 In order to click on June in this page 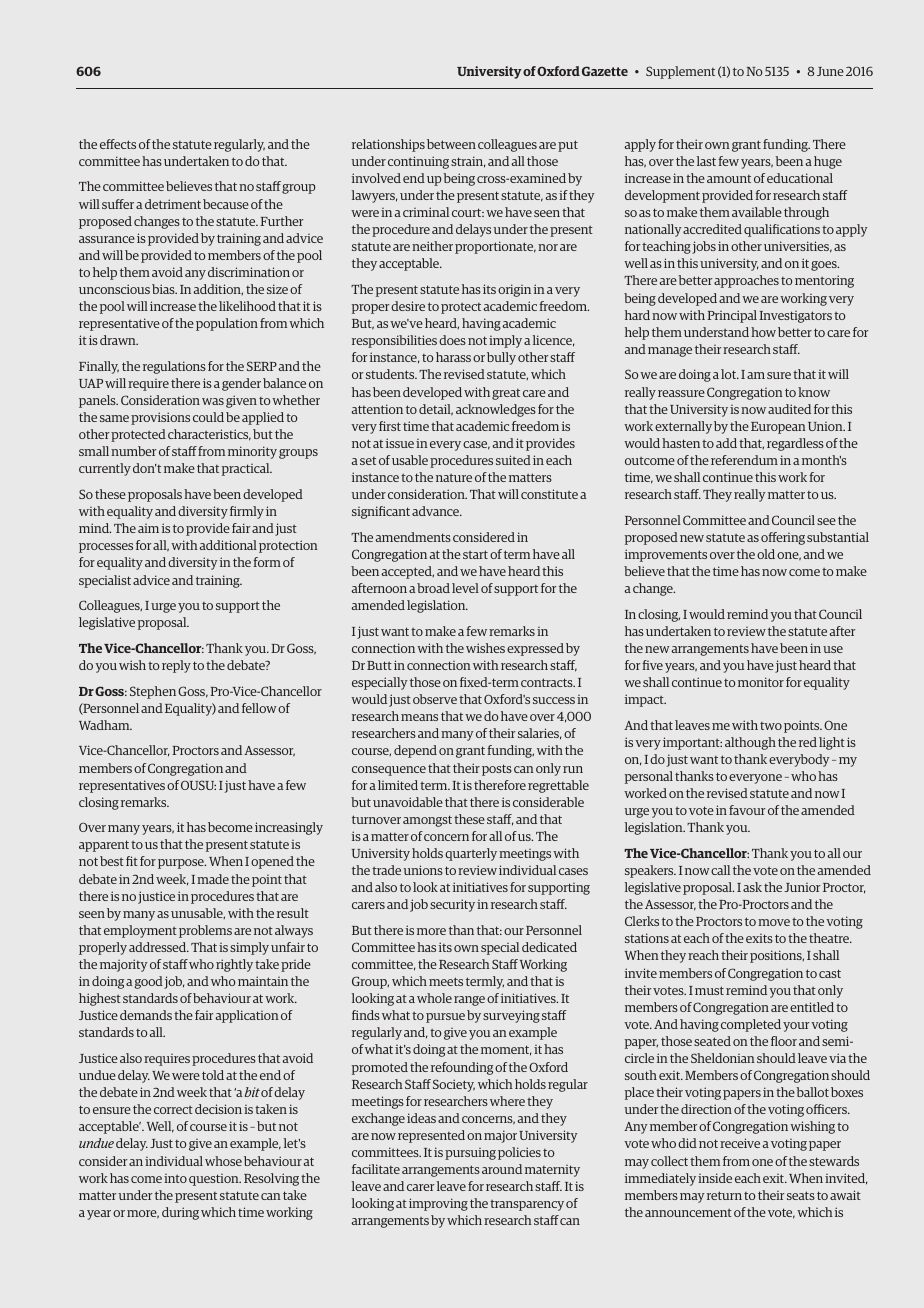, I will do `click(830, 71)`.
